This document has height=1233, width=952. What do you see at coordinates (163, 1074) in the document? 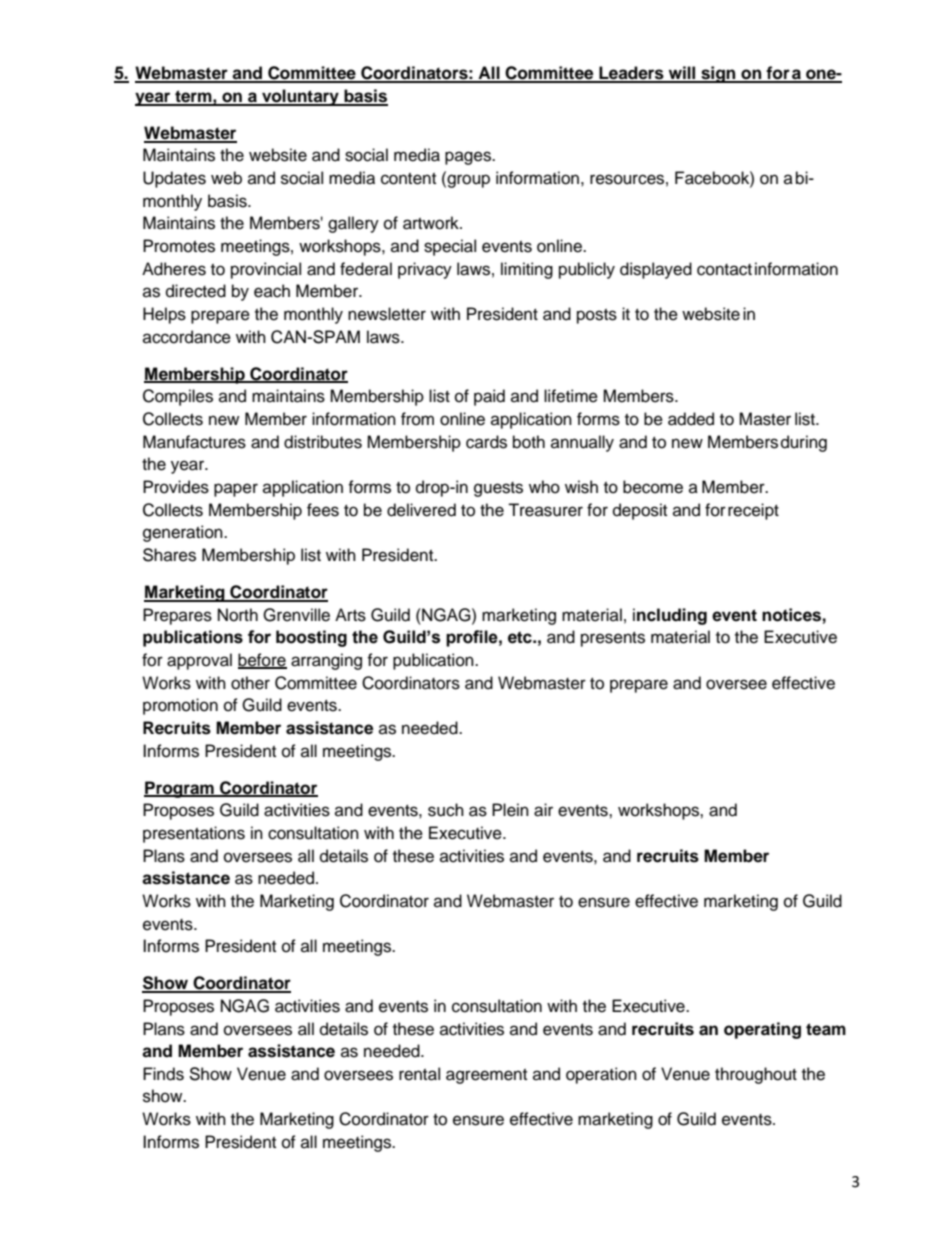
I see `Finds` at bounding box center [163, 1074].
